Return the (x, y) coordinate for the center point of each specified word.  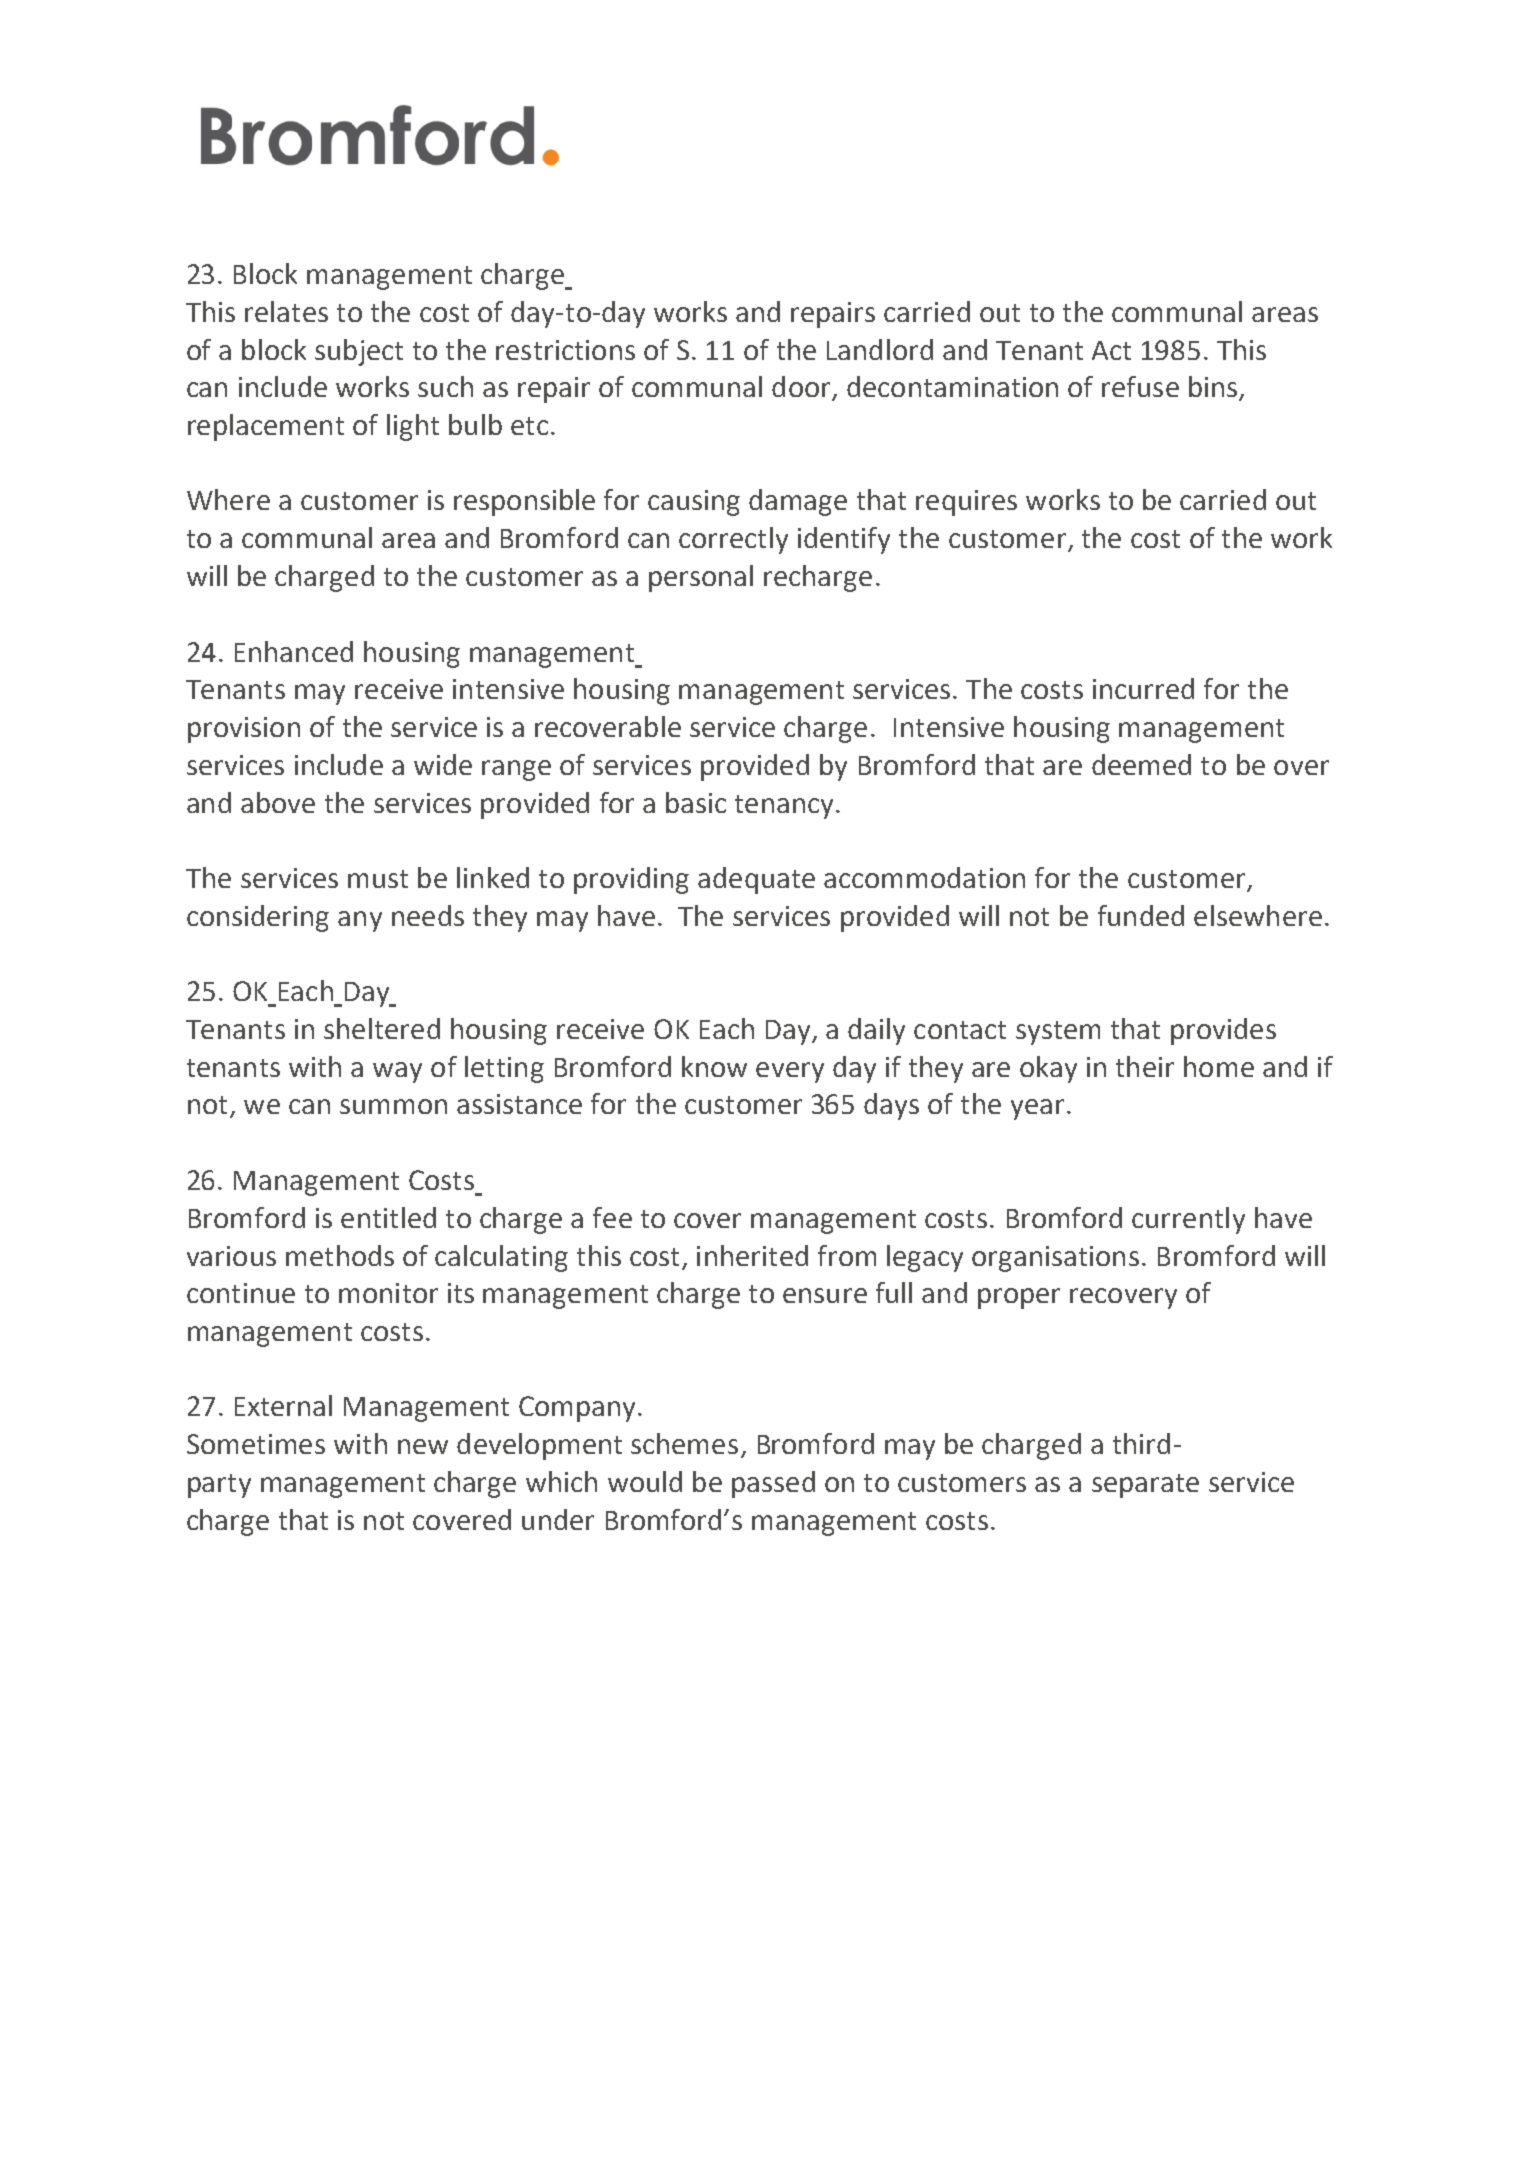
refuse (1140, 386)
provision (244, 730)
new (423, 1446)
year (1037, 1109)
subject (359, 352)
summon (393, 1106)
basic (696, 802)
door (802, 388)
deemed (1141, 764)
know (714, 1066)
